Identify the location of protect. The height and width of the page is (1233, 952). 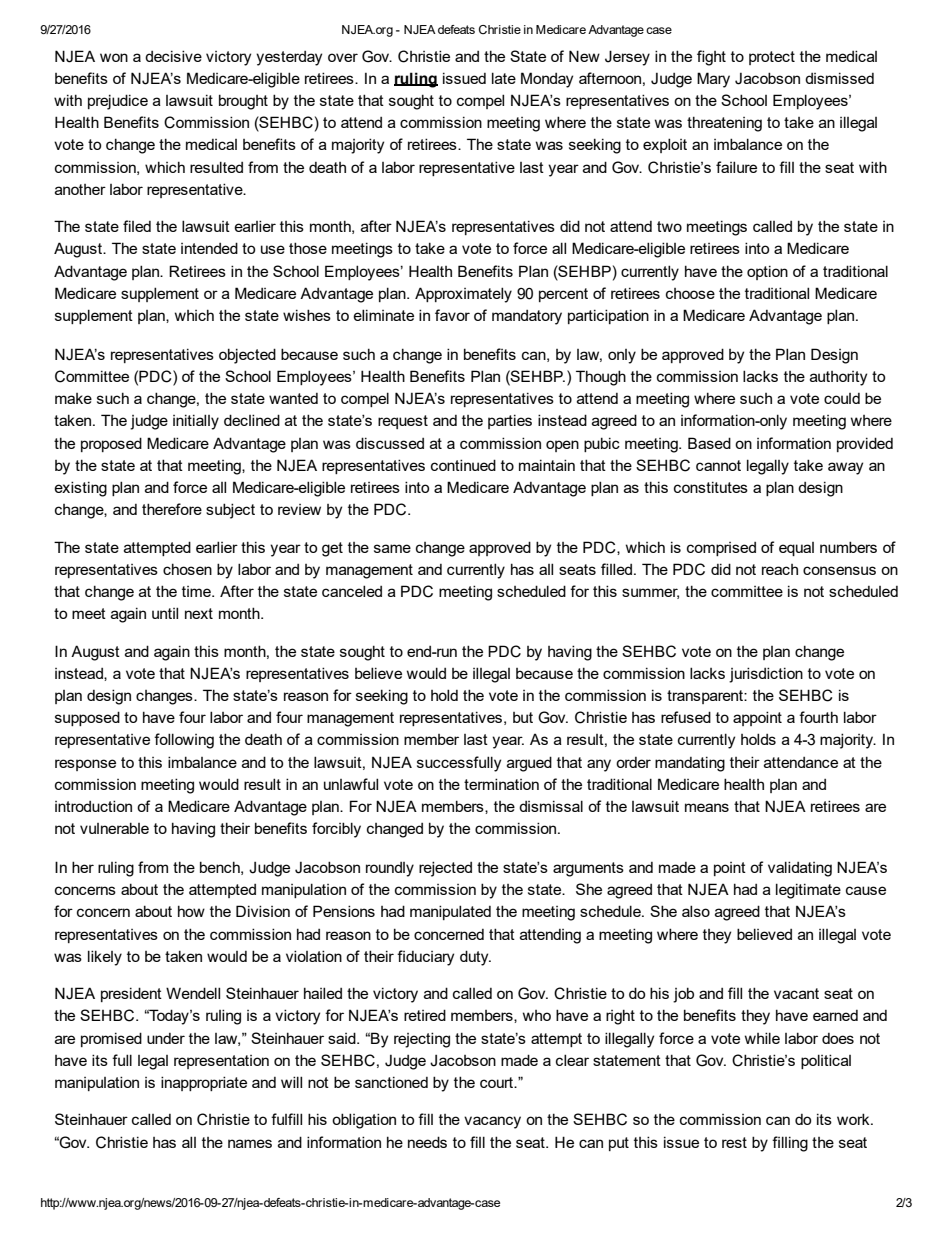
(772, 58).
